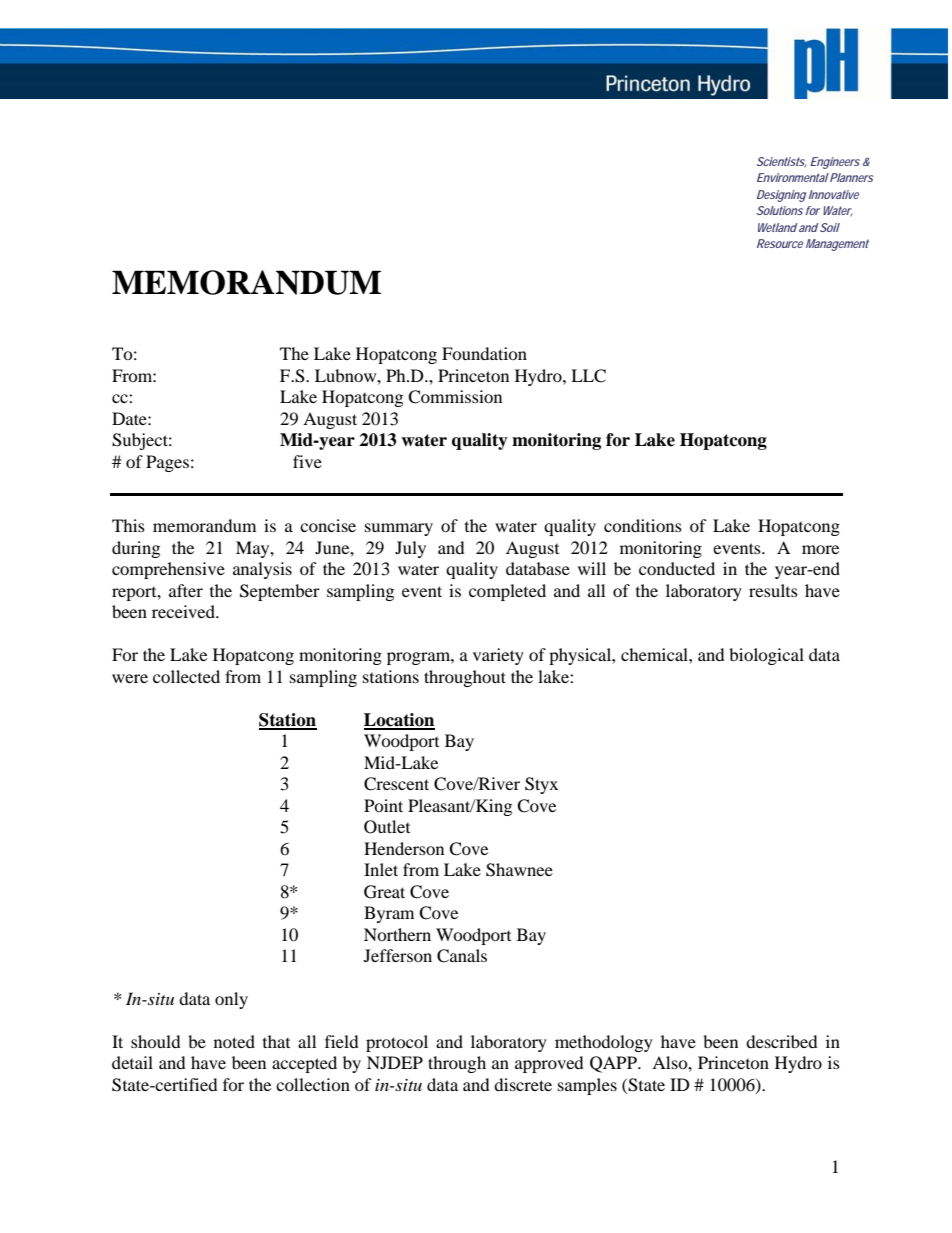 Image resolution: width=952 pixels, height=1233 pixels. Describe the element at coordinates (167, 463) in the screenshot. I see `Pages` at that location.
